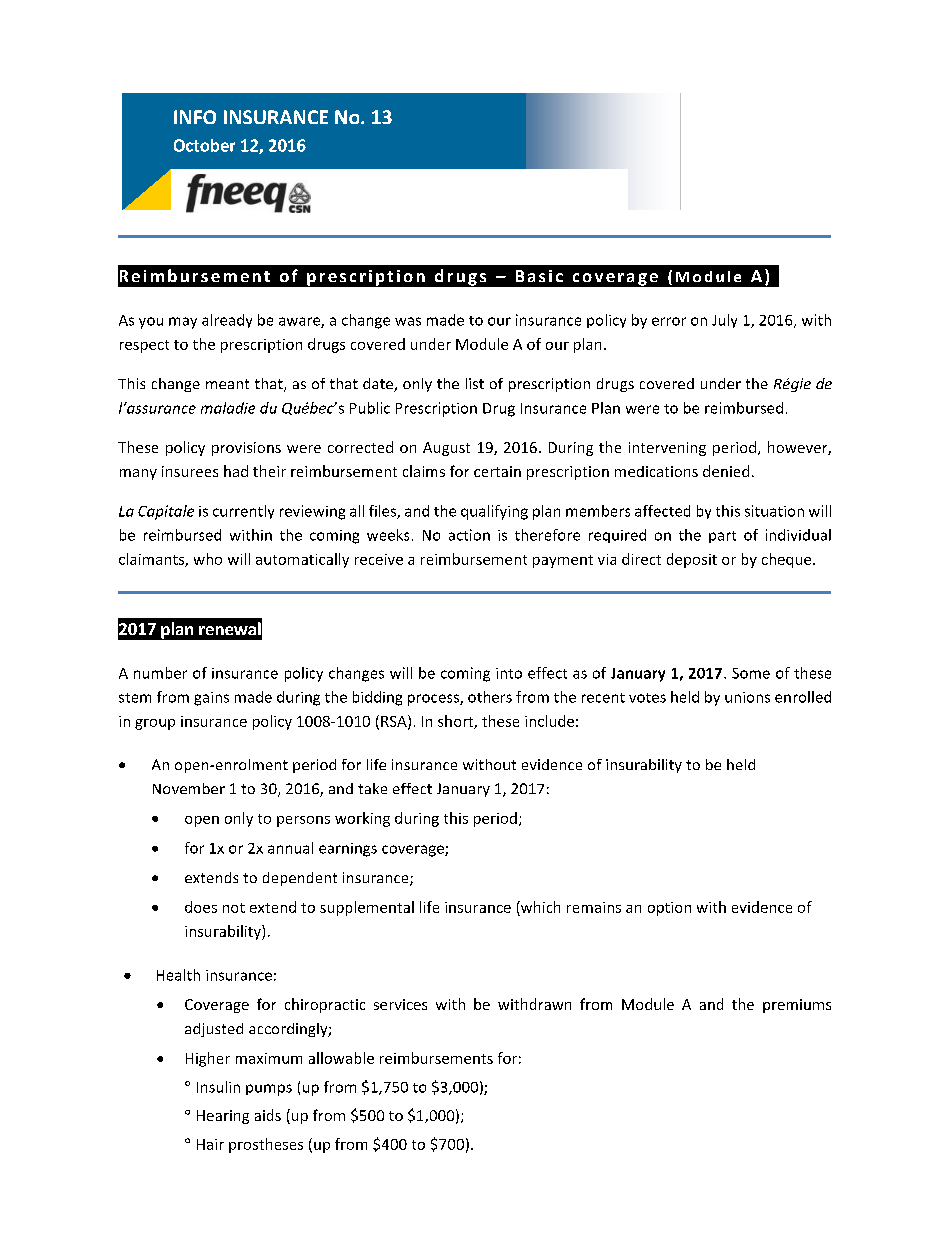  I want to click on already, so click(227, 321).
